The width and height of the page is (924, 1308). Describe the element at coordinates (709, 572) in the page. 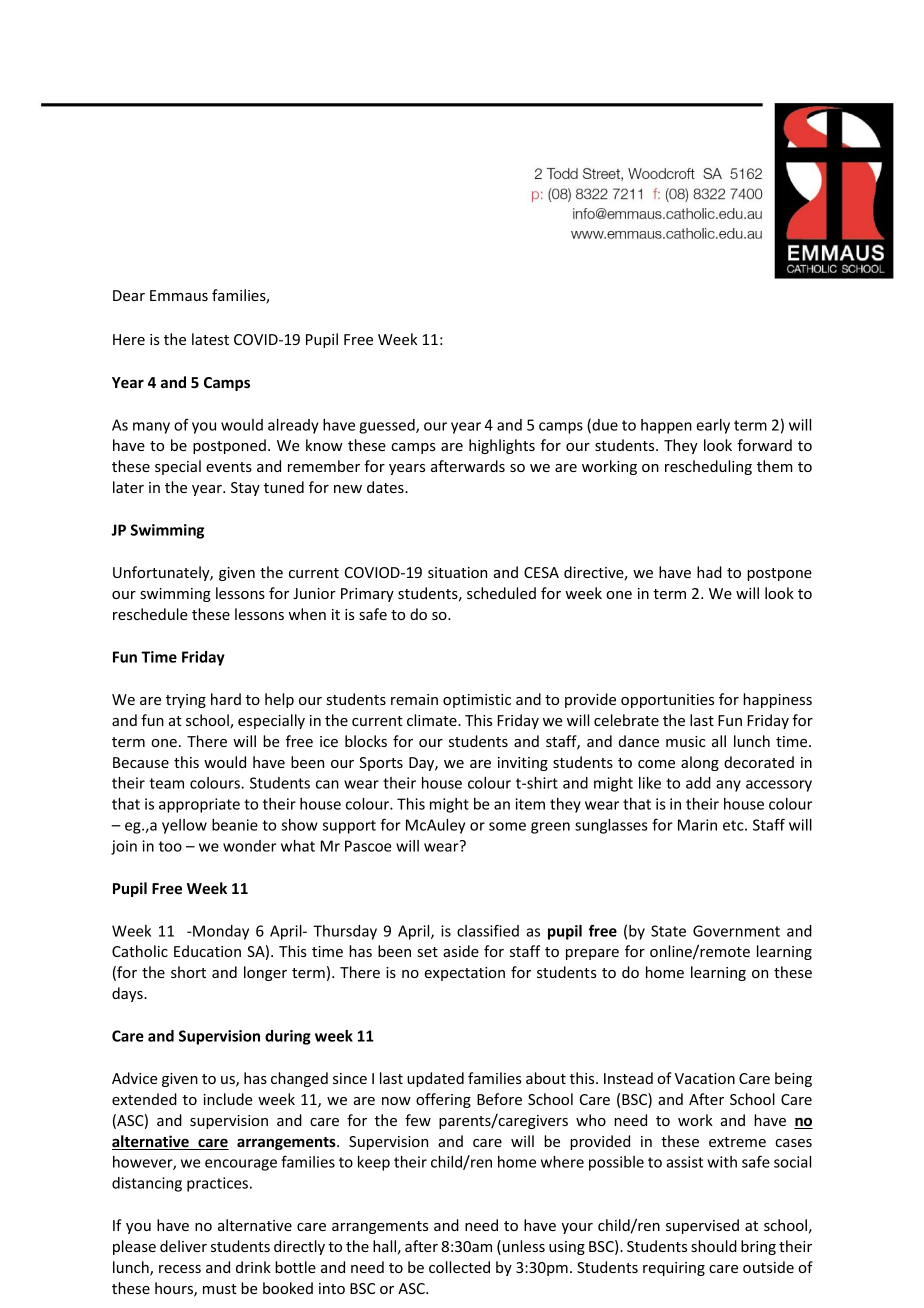

I see `had` at that location.
